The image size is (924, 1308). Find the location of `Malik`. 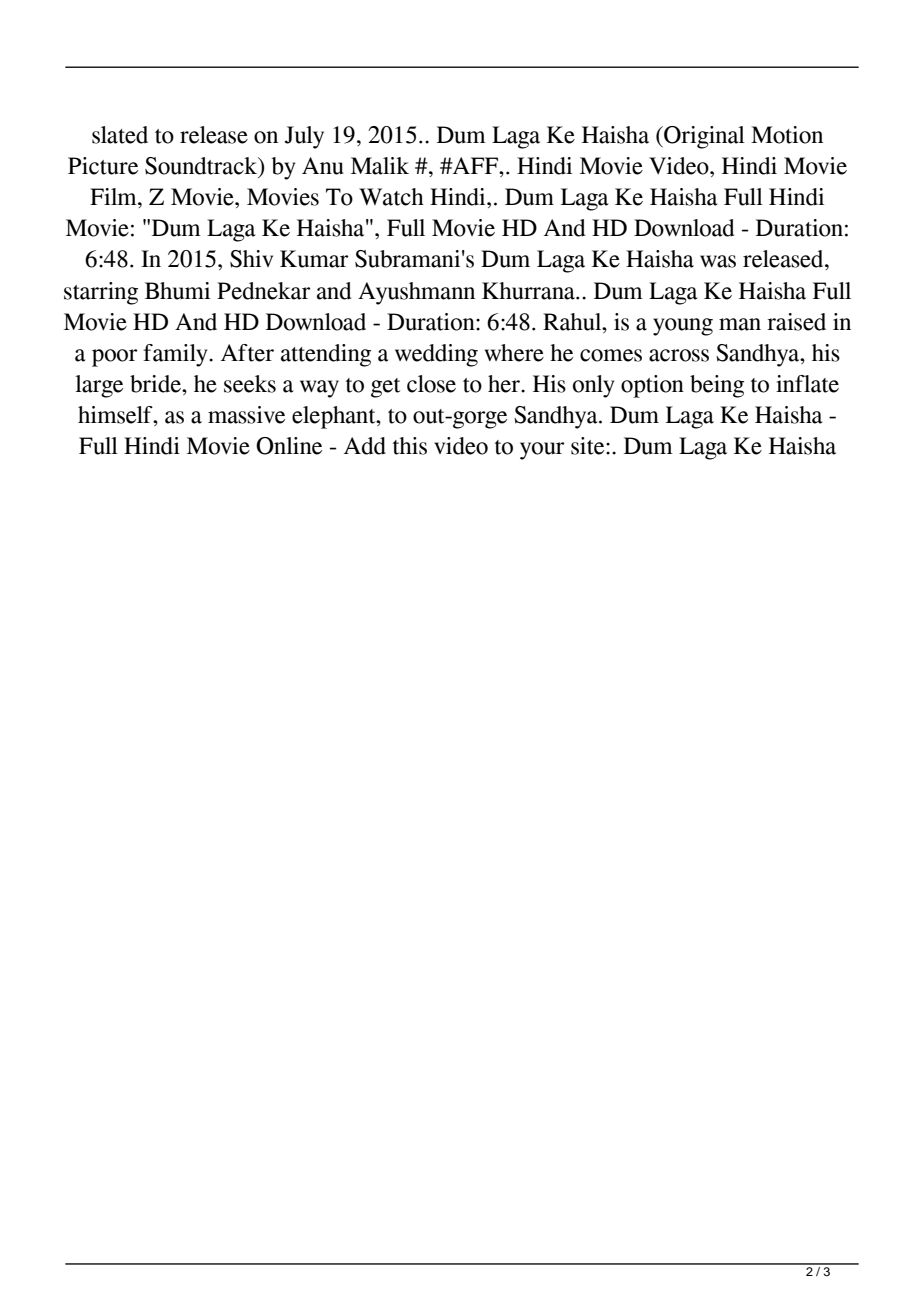

Malik is located at coordinates (380, 166).
